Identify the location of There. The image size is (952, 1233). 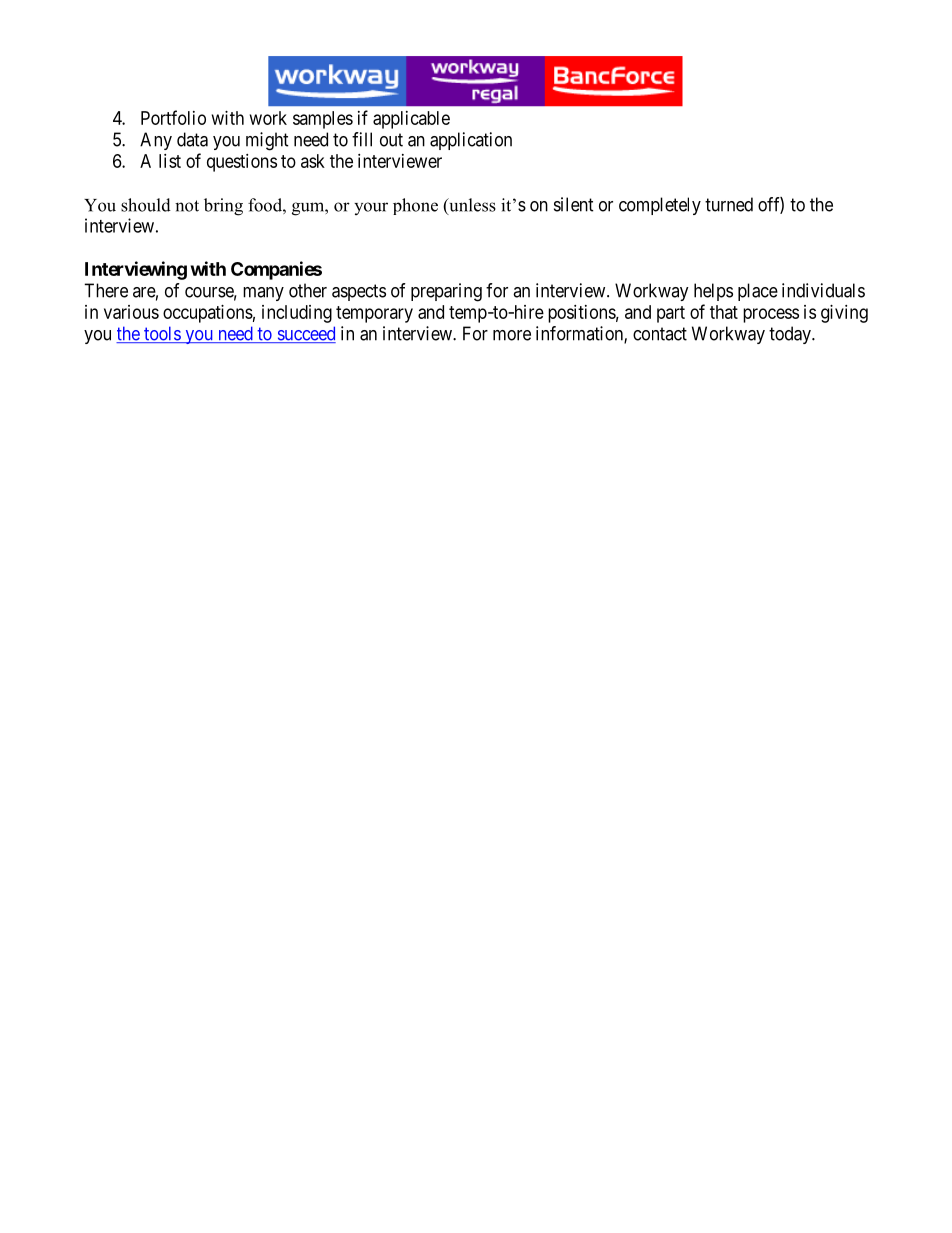
(106, 290).
